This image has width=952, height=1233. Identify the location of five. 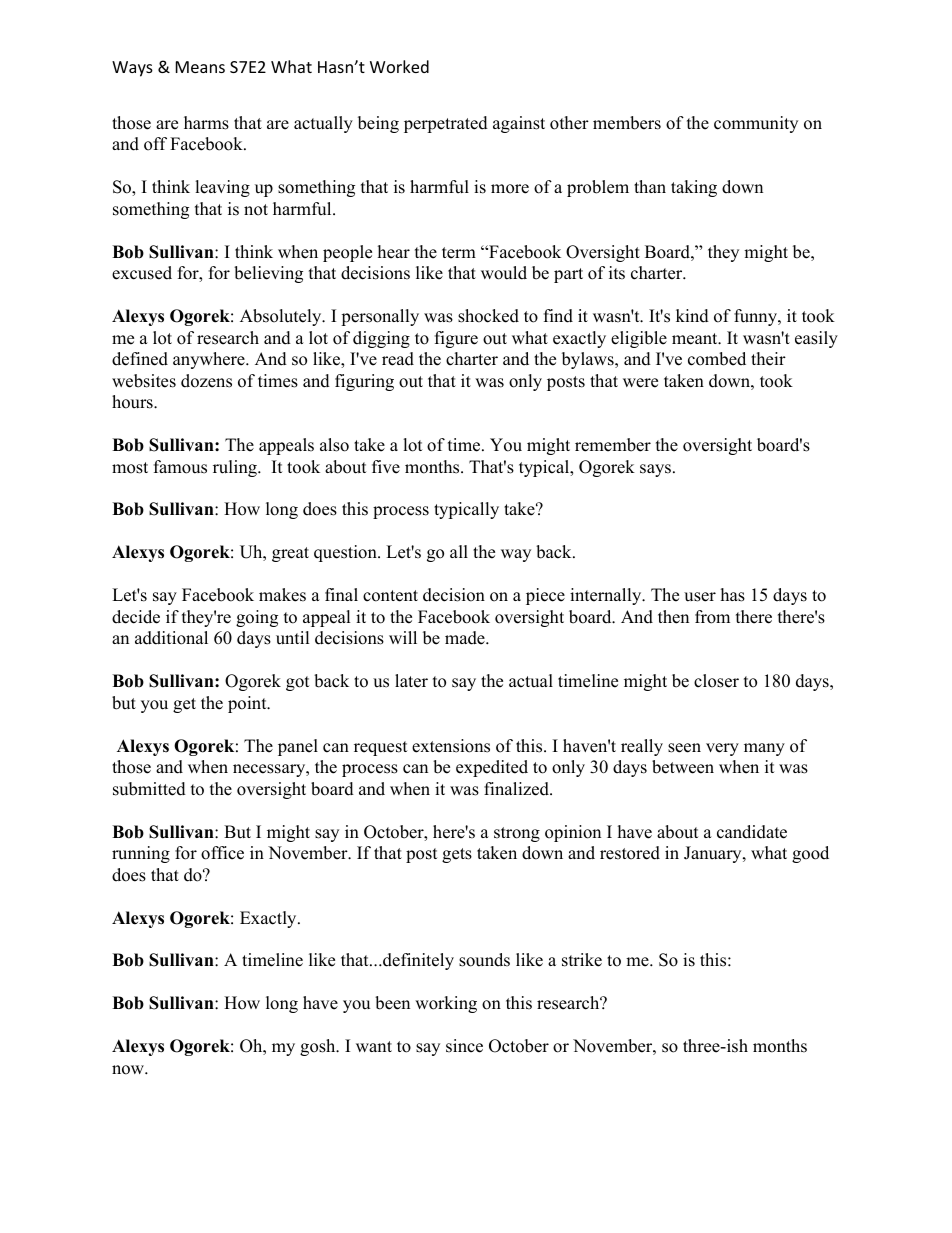
(386, 467).
